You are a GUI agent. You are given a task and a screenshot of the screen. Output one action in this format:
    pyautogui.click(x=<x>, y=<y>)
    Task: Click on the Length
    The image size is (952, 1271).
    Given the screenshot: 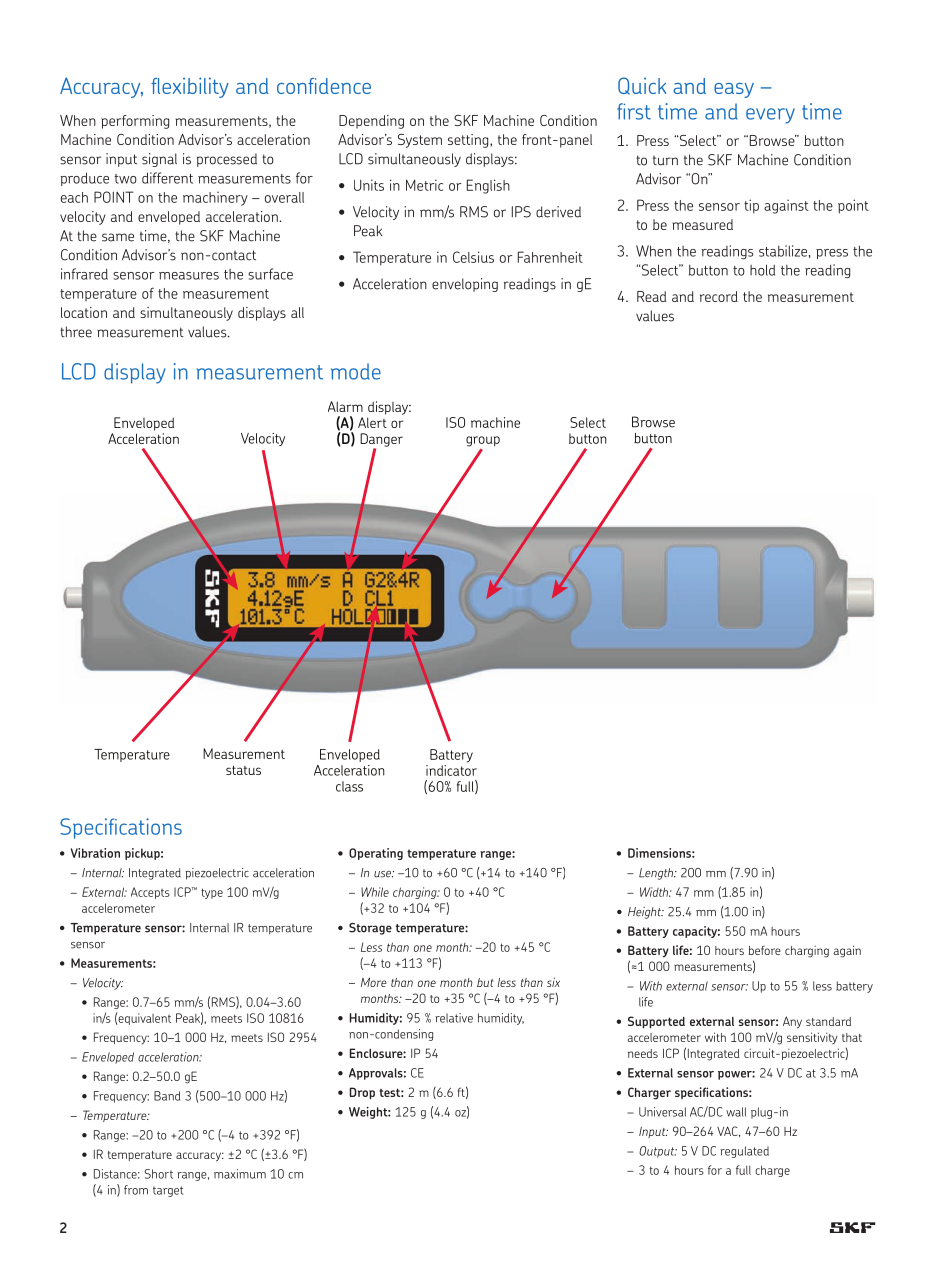 What is the action you would take?
    pyautogui.click(x=657, y=874)
